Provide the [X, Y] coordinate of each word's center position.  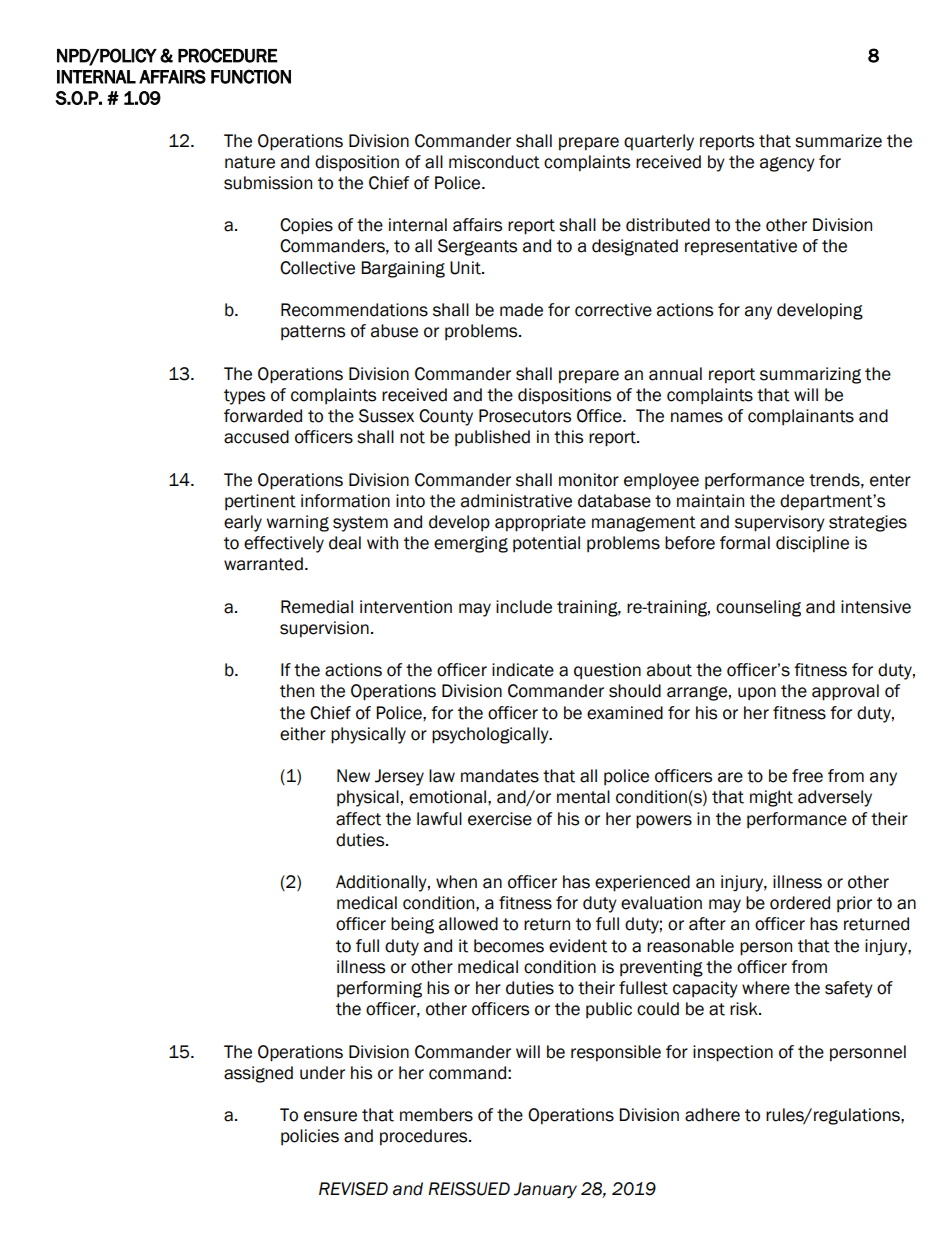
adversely [835, 798]
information [345, 501]
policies [310, 1137]
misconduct [494, 162]
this [568, 437]
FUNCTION [251, 76]
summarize [838, 141]
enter [890, 480]
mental [583, 797]
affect [358, 819]
